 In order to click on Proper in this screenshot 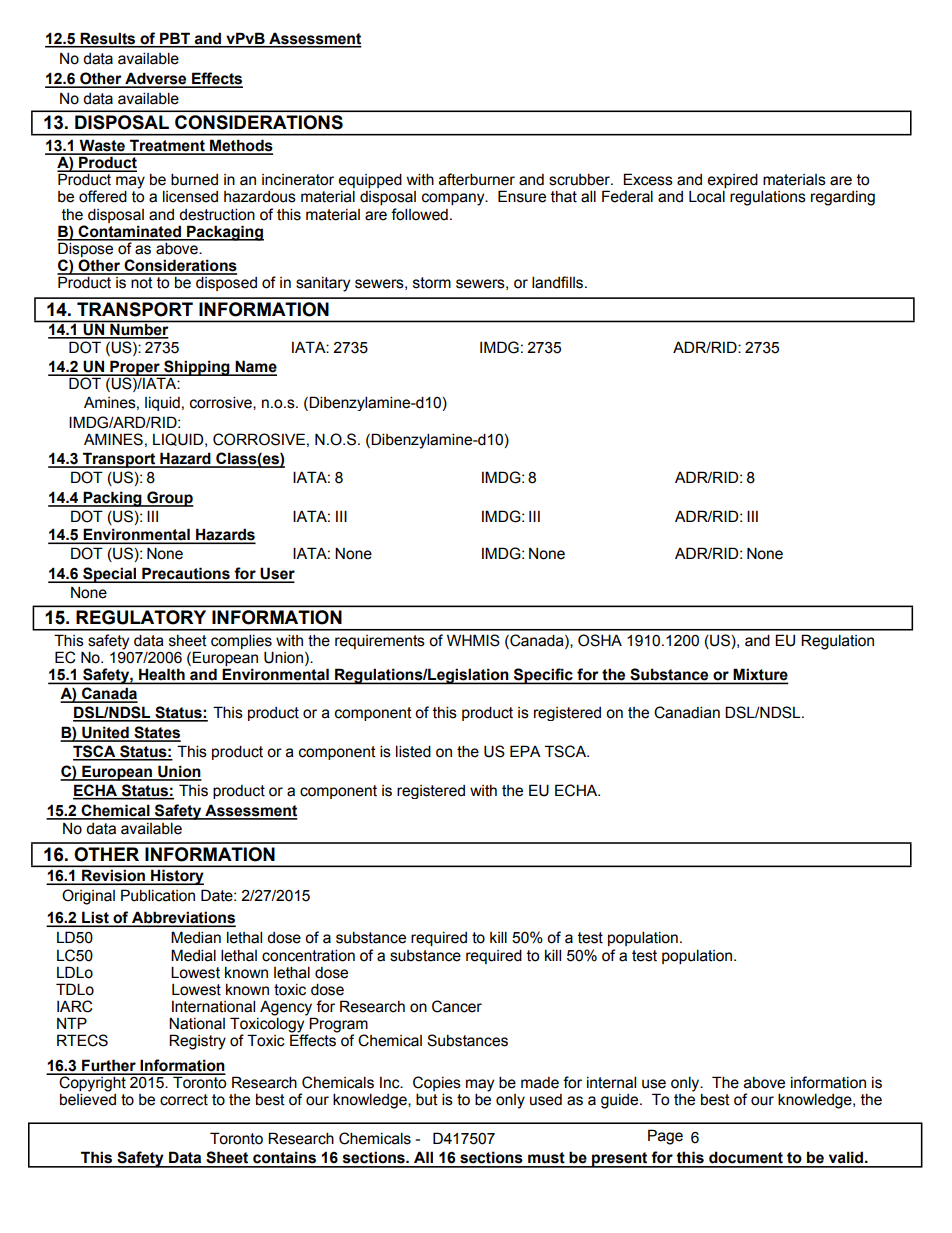, I will do `click(135, 369)`.
